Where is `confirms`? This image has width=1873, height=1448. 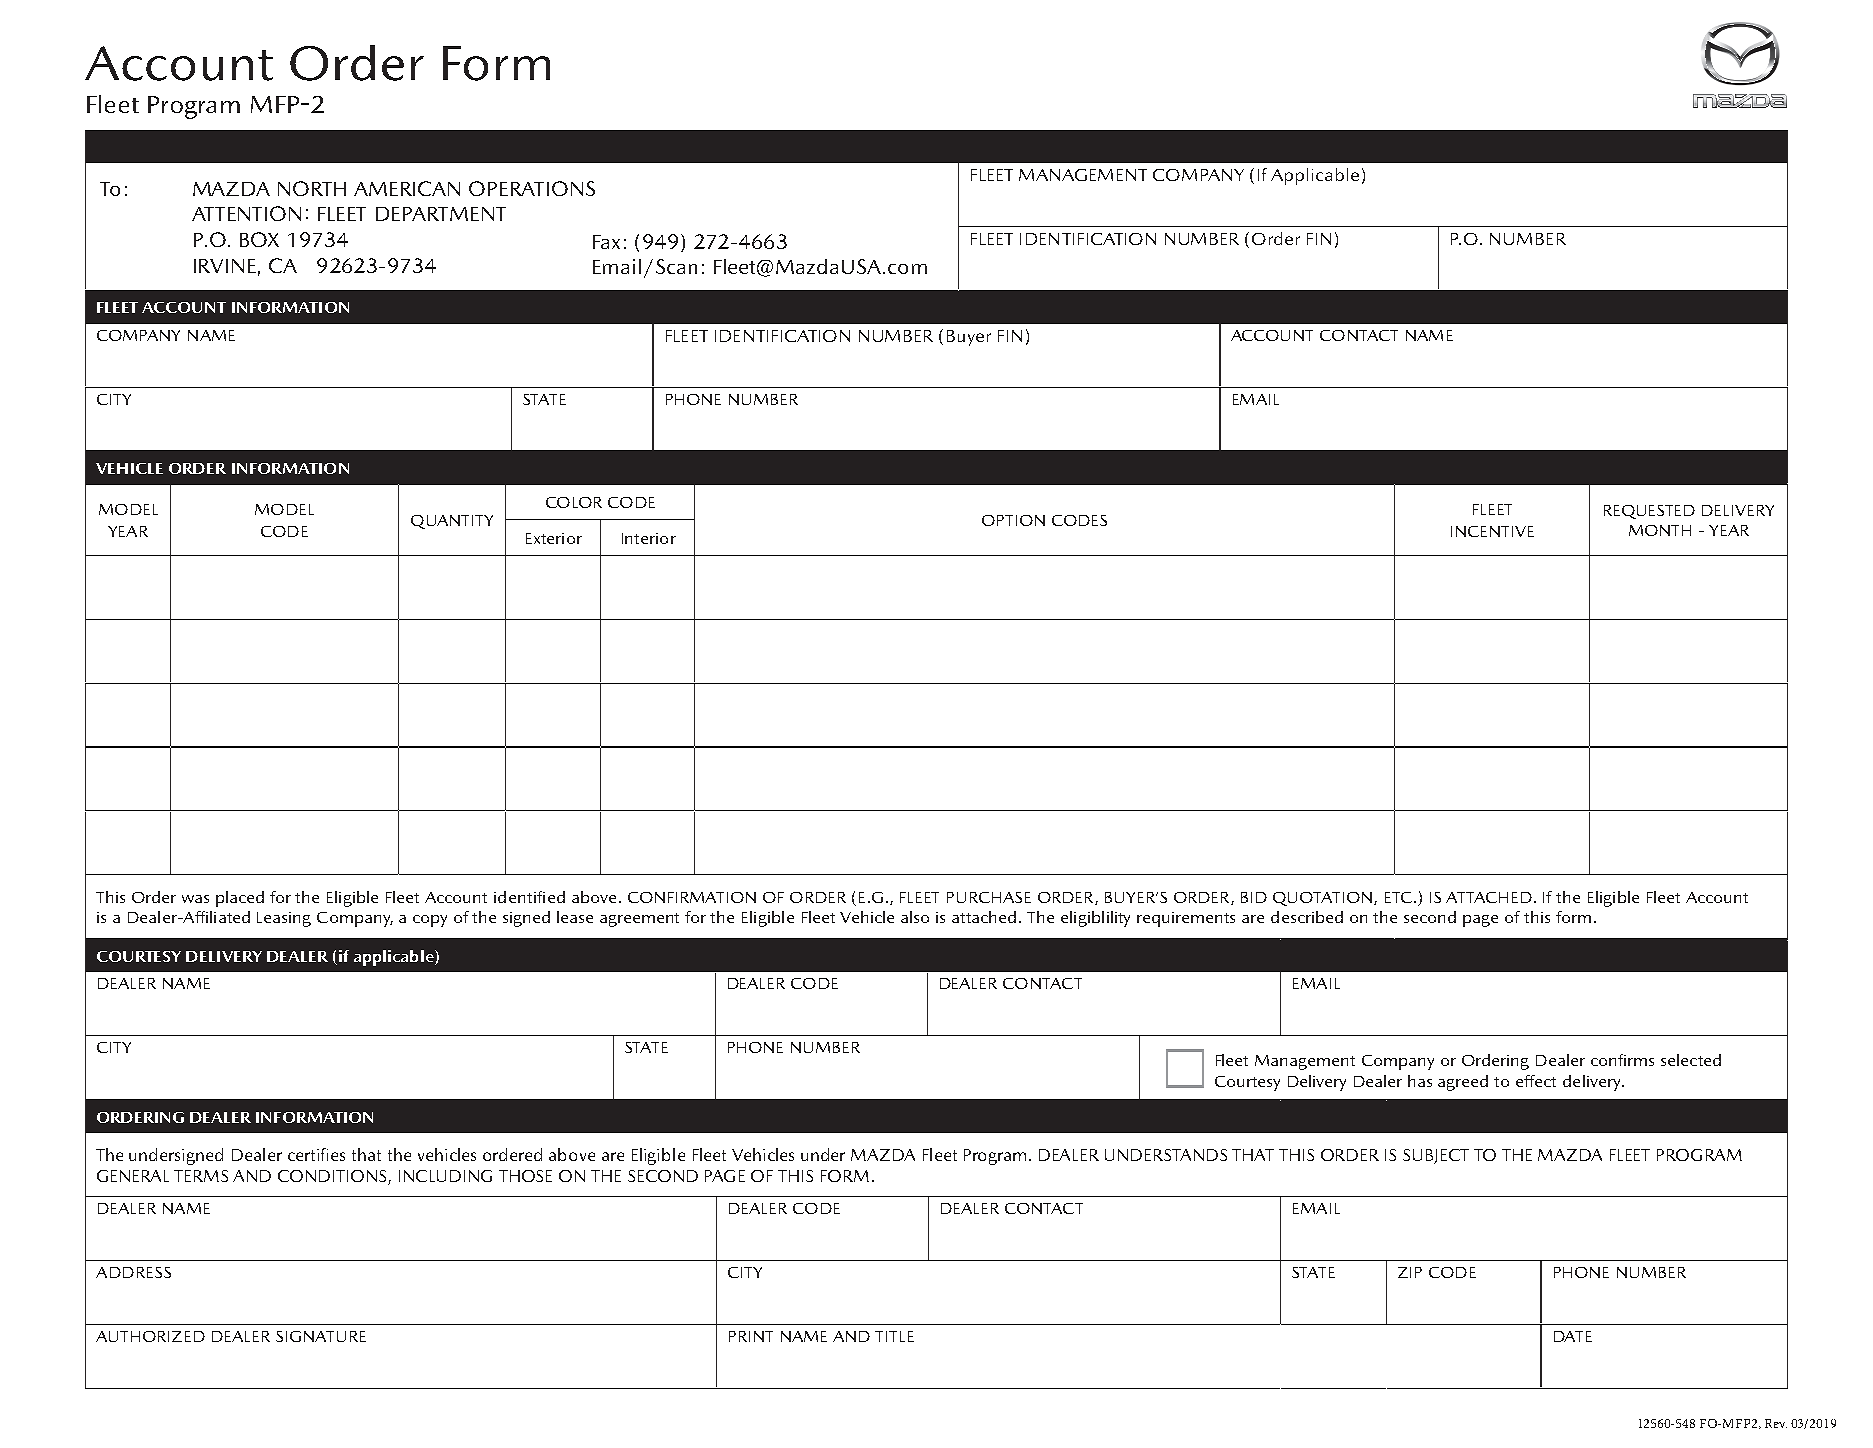
confirms is located at coordinates (1622, 1060).
